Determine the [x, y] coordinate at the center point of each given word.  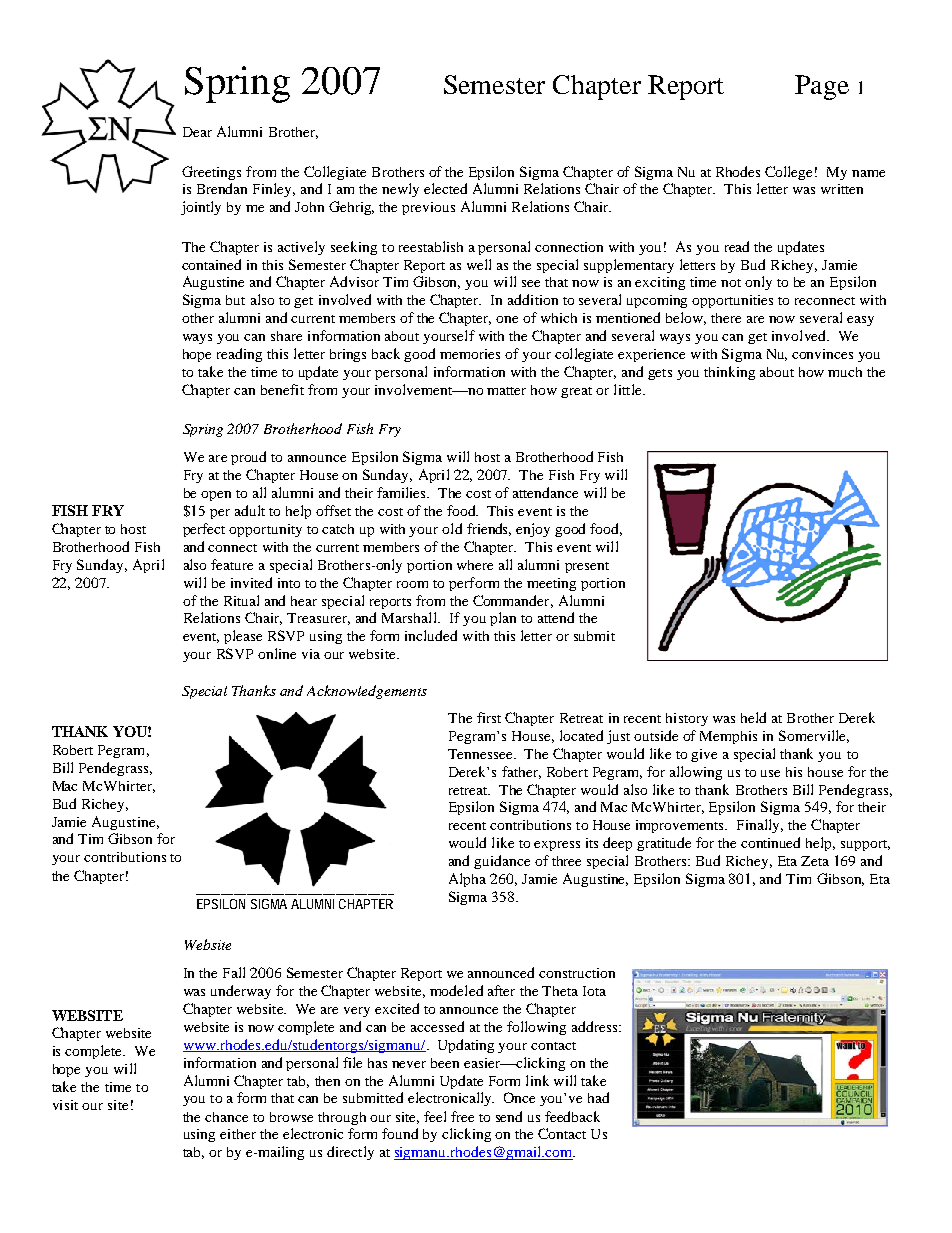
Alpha [467, 880]
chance [226, 1117]
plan [503, 619]
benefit [282, 389]
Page [822, 87]
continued [770, 842]
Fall [234, 972]
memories [470, 354]
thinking [729, 373]
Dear [197, 132]
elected [445, 188]
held [753, 717]
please [243, 637]
